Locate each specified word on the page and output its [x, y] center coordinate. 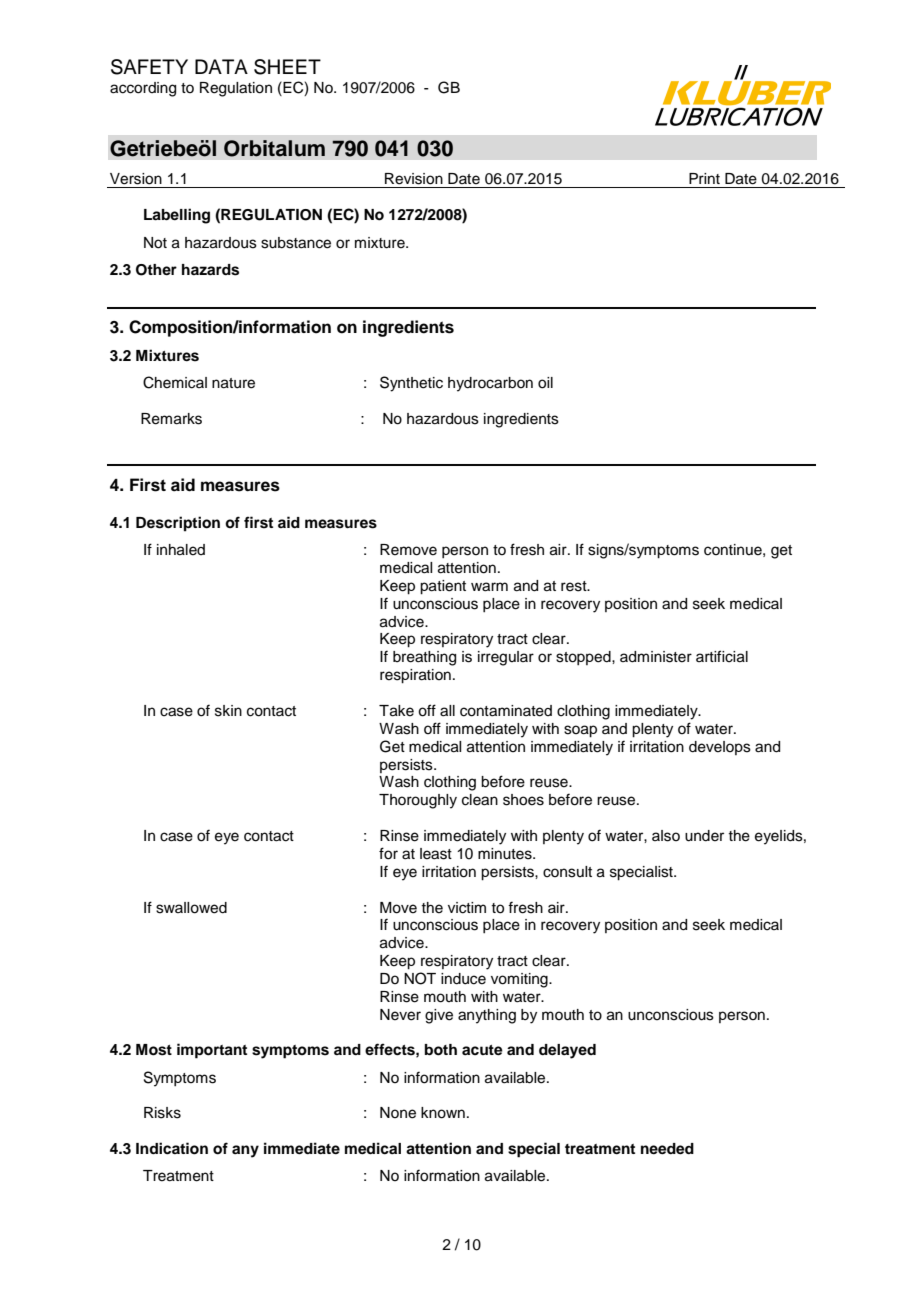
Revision [414, 179]
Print [704, 178]
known [443, 1113]
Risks [162, 1113]
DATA [221, 66]
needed [667, 1149]
